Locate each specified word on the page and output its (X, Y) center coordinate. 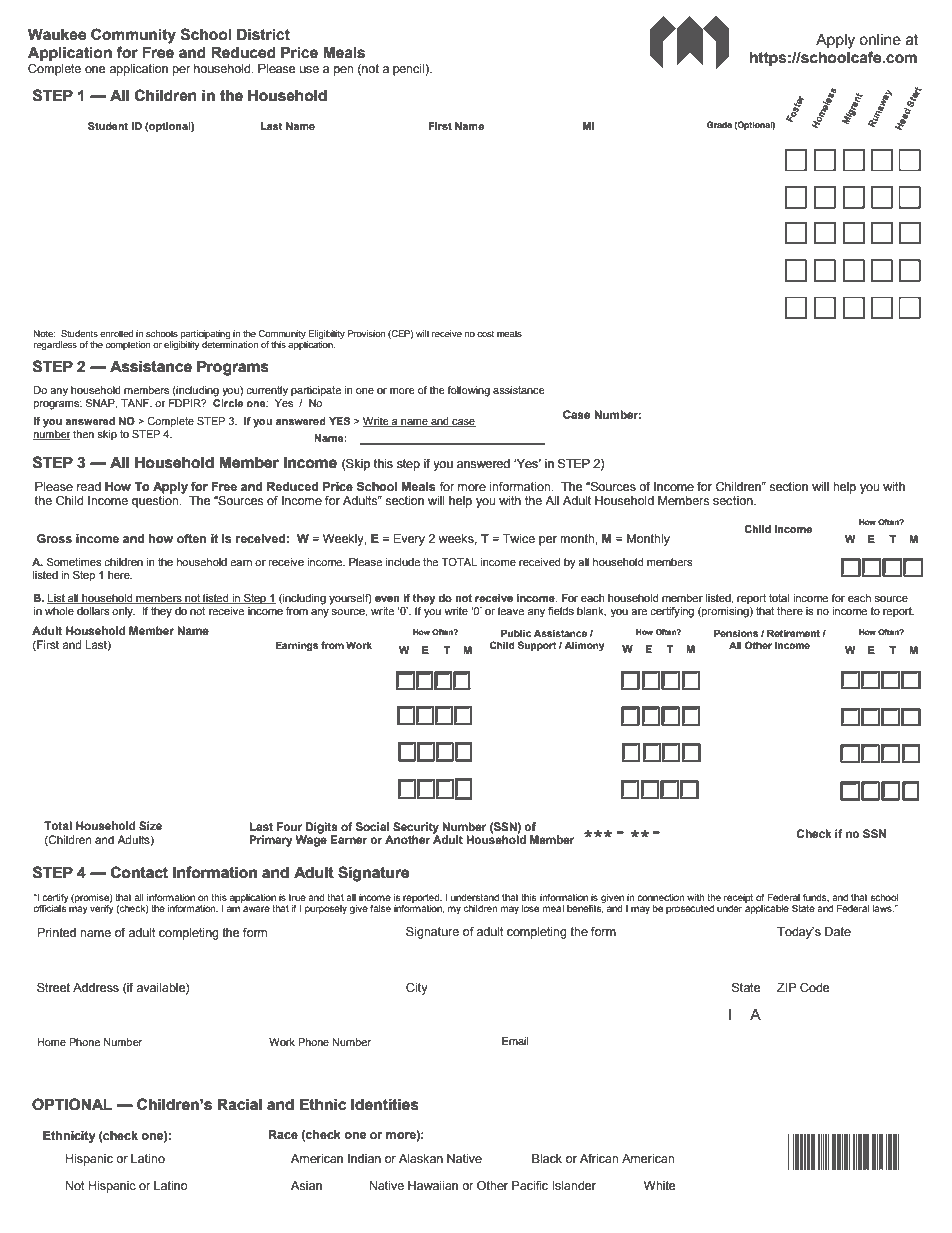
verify (102, 908)
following (468, 391)
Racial (240, 1105)
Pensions (736, 633)
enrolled (116, 333)
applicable (767, 908)
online (880, 40)
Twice (519, 538)
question (156, 502)
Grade (719, 124)
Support (537, 646)
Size (150, 825)
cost (485, 333)
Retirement (793, 633)
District (263, 35)
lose (530, 908)
